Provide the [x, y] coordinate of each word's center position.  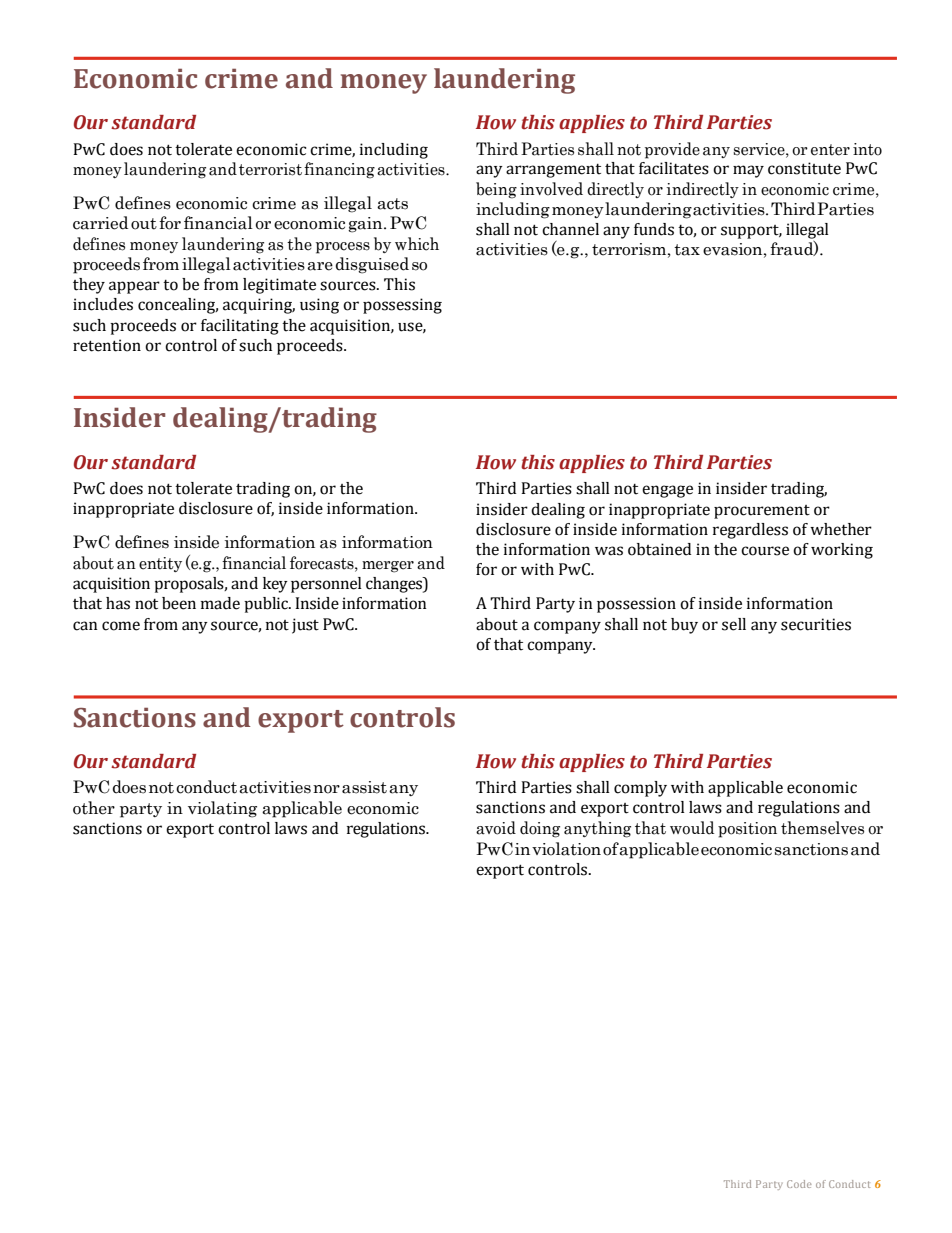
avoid [496, 828]
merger [388, 567]
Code [799, 1184]
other [94, 808]
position [747, 830]
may [748, 171]
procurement [762, 512]
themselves [822, 828]
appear [134, 287]
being [496, 190]
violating [222, 809]
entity [160, 564]
